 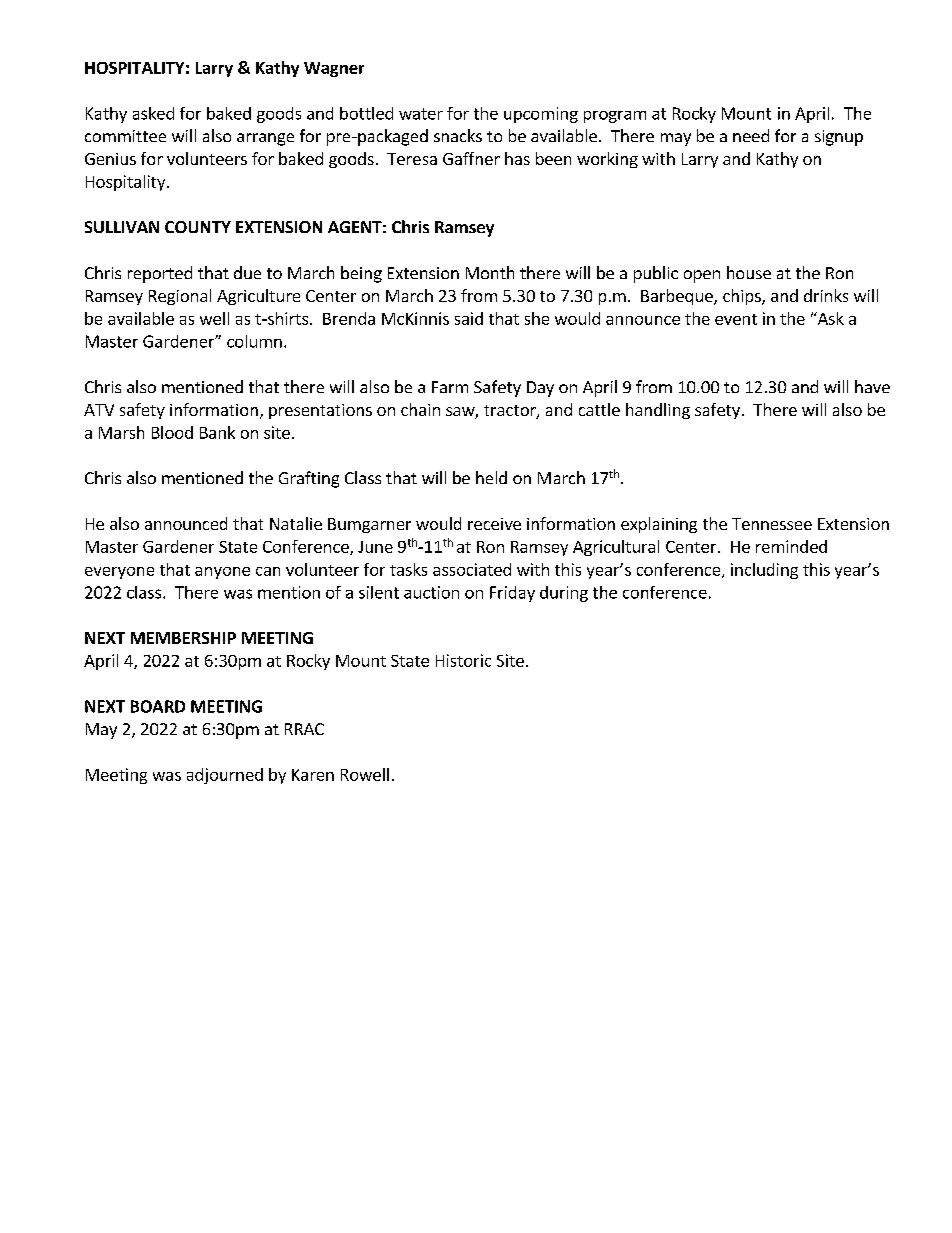 What do you see at coordinates (751, 135) in the screenshot?
I see `need` at bounding box center [751, 135].
